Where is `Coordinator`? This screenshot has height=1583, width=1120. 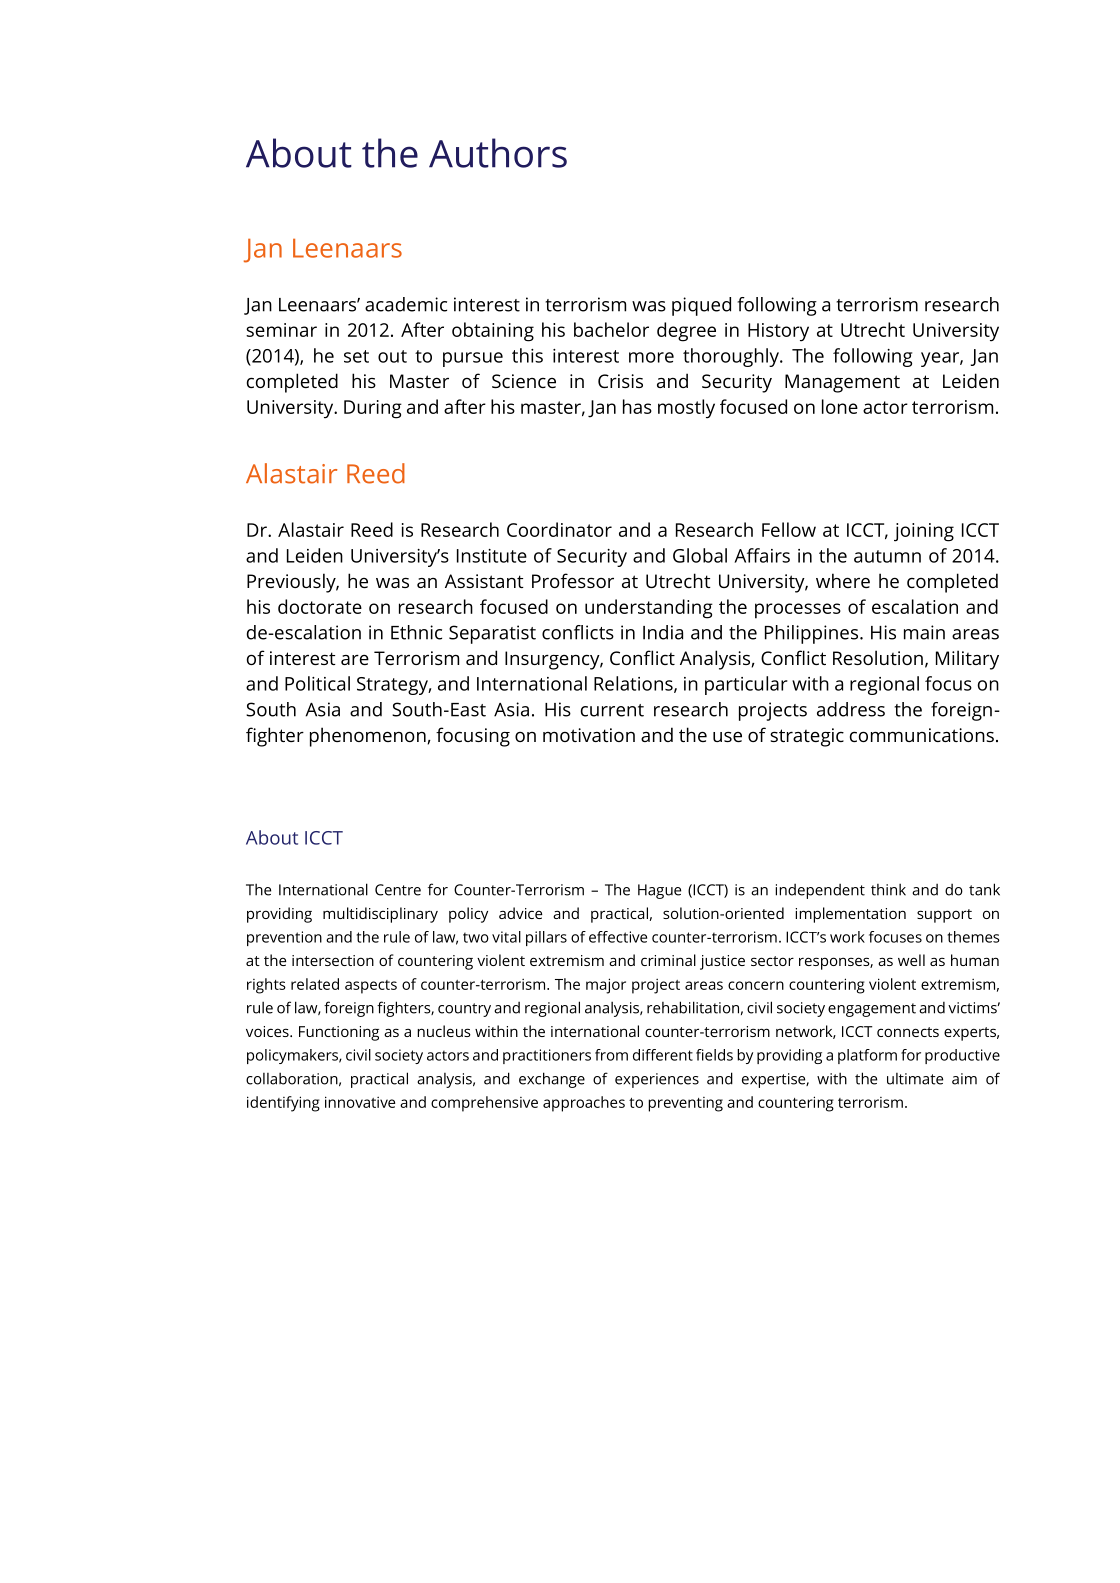
Coordinator is located at coordinates (559, 529).
